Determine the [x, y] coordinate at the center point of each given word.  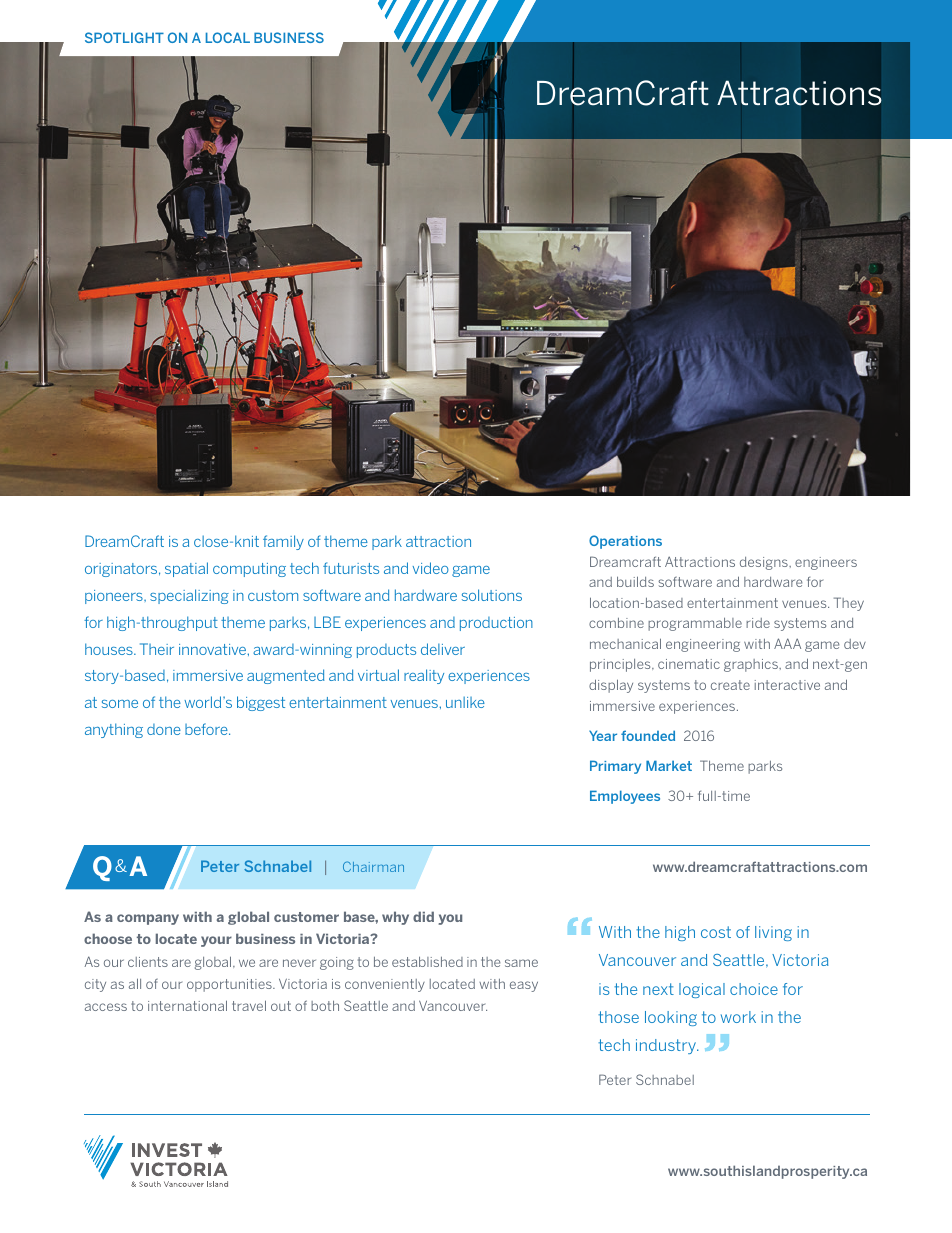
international [187, 1005]
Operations [625, 542]
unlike [465, 702]
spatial [186, 569]
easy [524, 986]
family [283, 542]
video [431, 568]
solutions [492, 595]
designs [765, 563]
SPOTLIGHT [124, 37]
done [164, 729]
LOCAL [228, 37]
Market [669, 765]
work [738, 1017]
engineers [826, 563]
